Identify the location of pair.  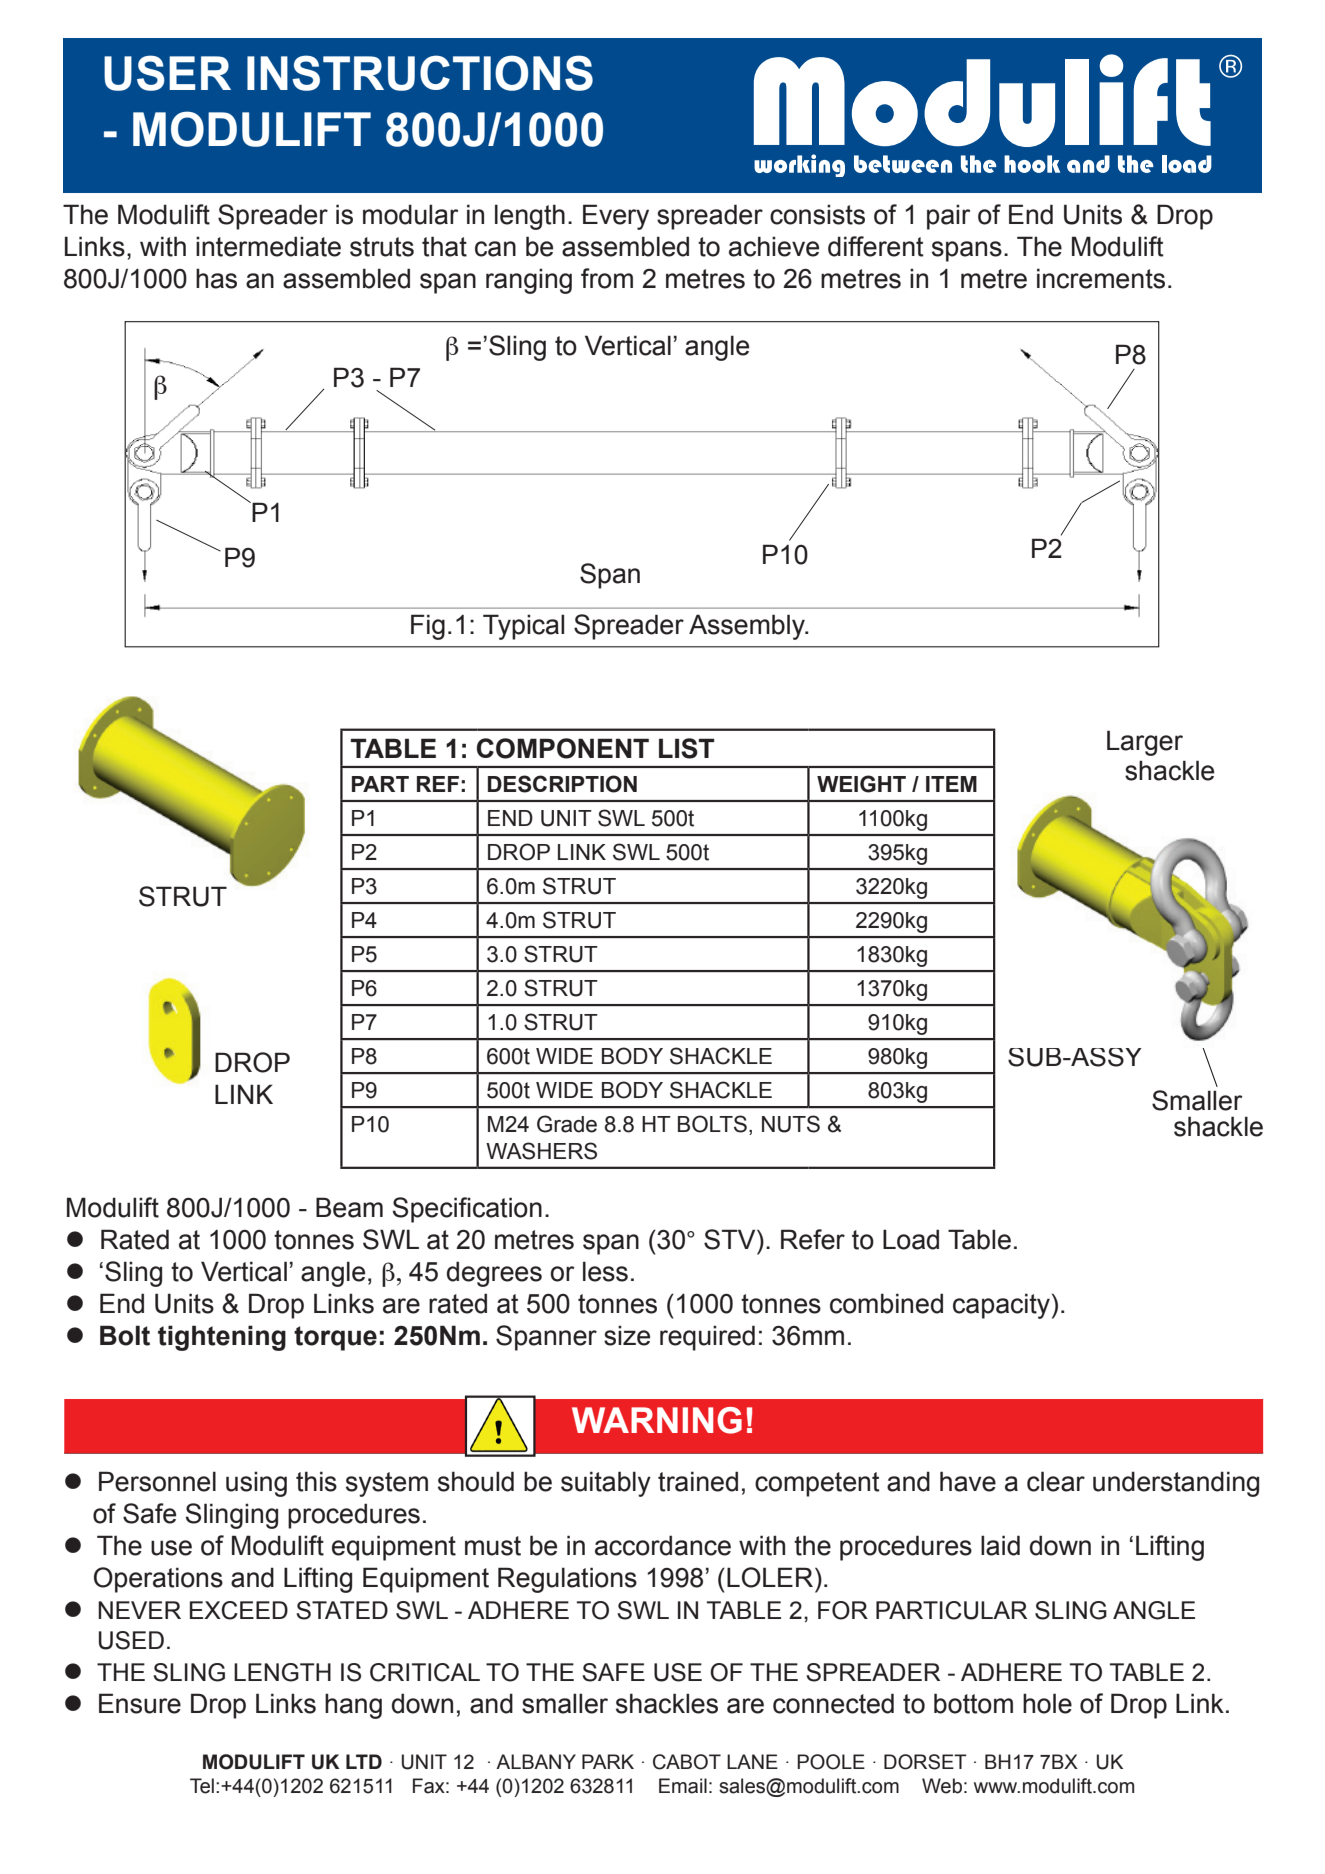
(949, 217).
